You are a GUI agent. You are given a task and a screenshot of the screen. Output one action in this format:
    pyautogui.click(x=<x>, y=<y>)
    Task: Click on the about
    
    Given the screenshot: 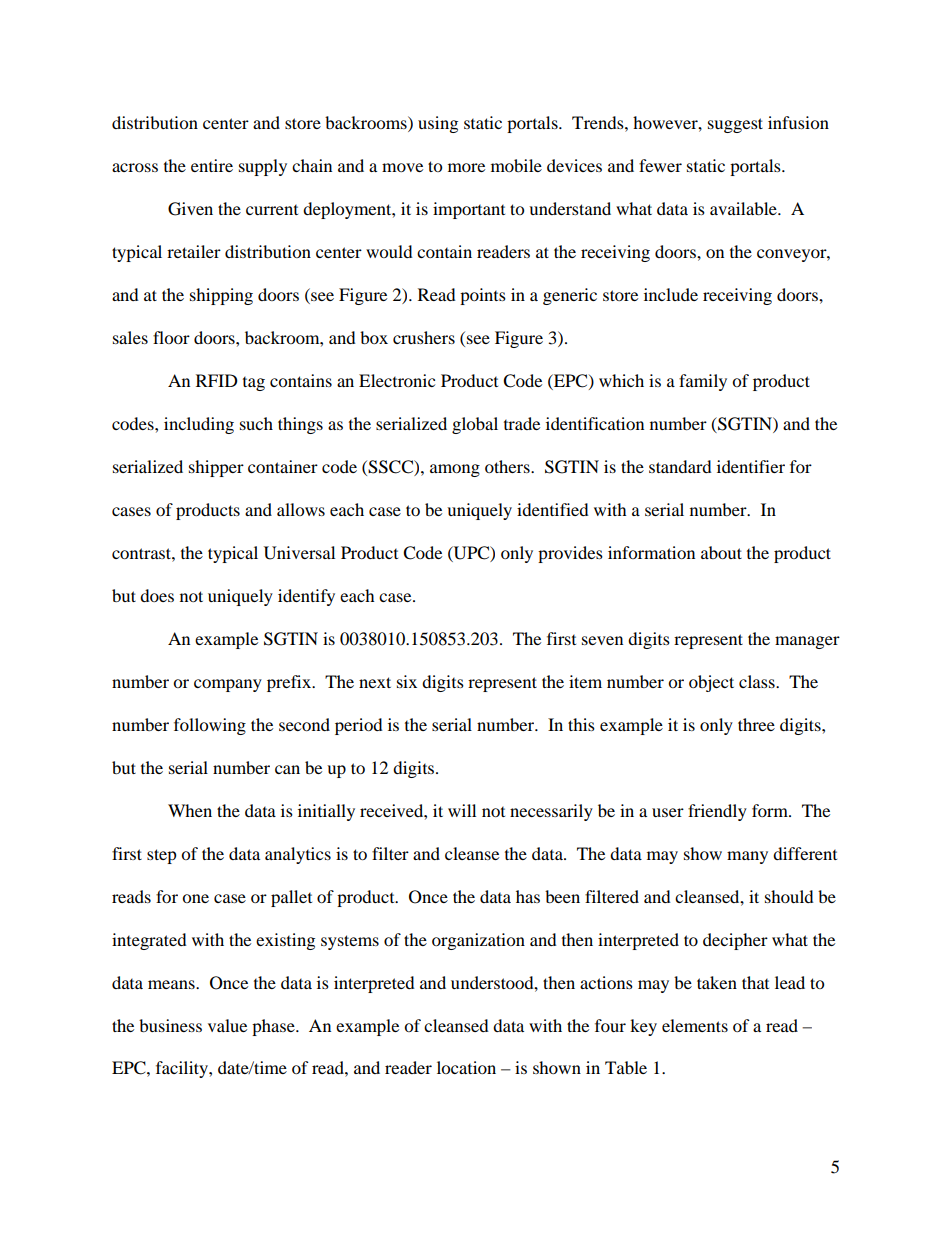 What is the action you would take?
    pyautogui.click(x=721, y=552)
